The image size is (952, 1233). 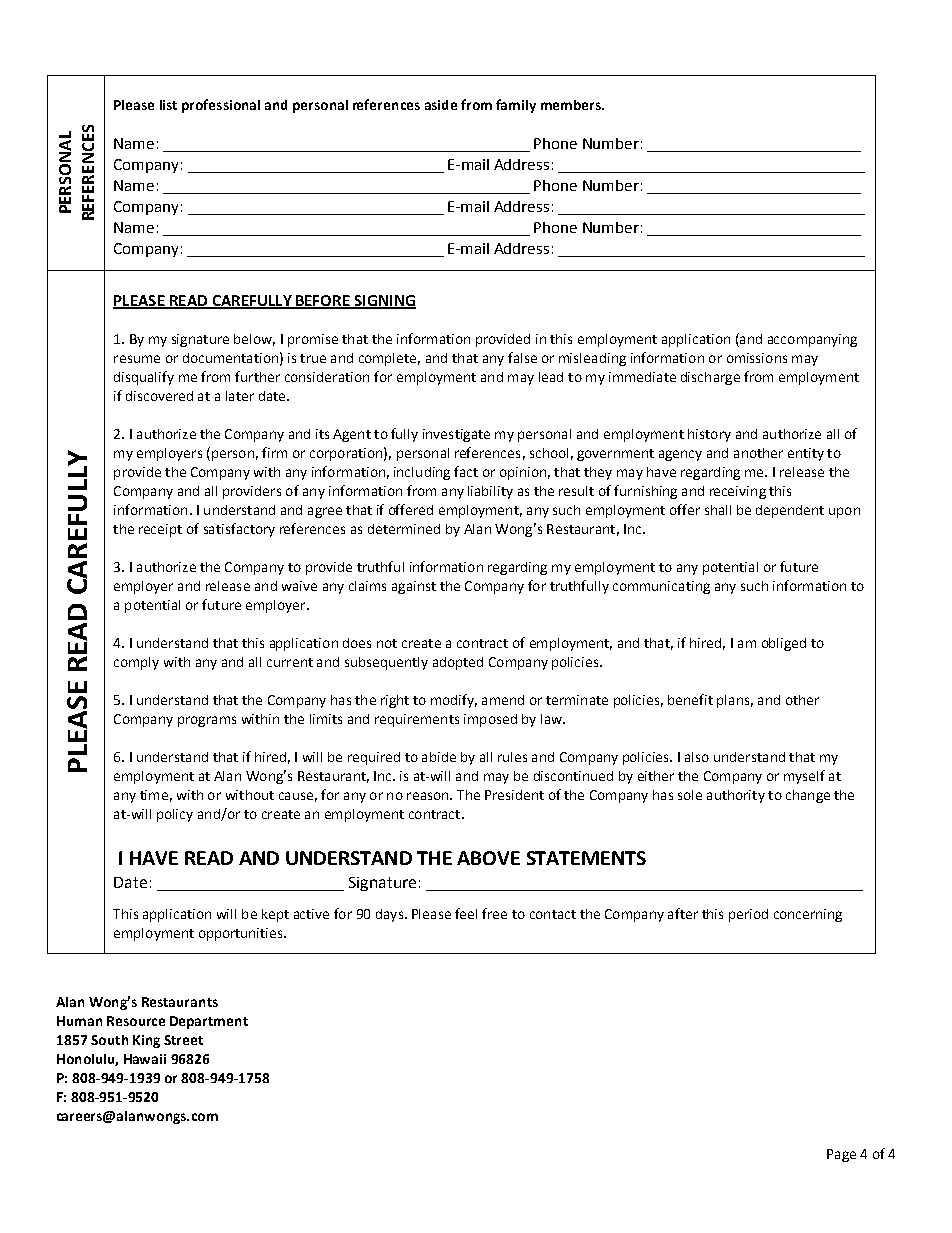 I want to click on members, so click(x=572, y=105).
